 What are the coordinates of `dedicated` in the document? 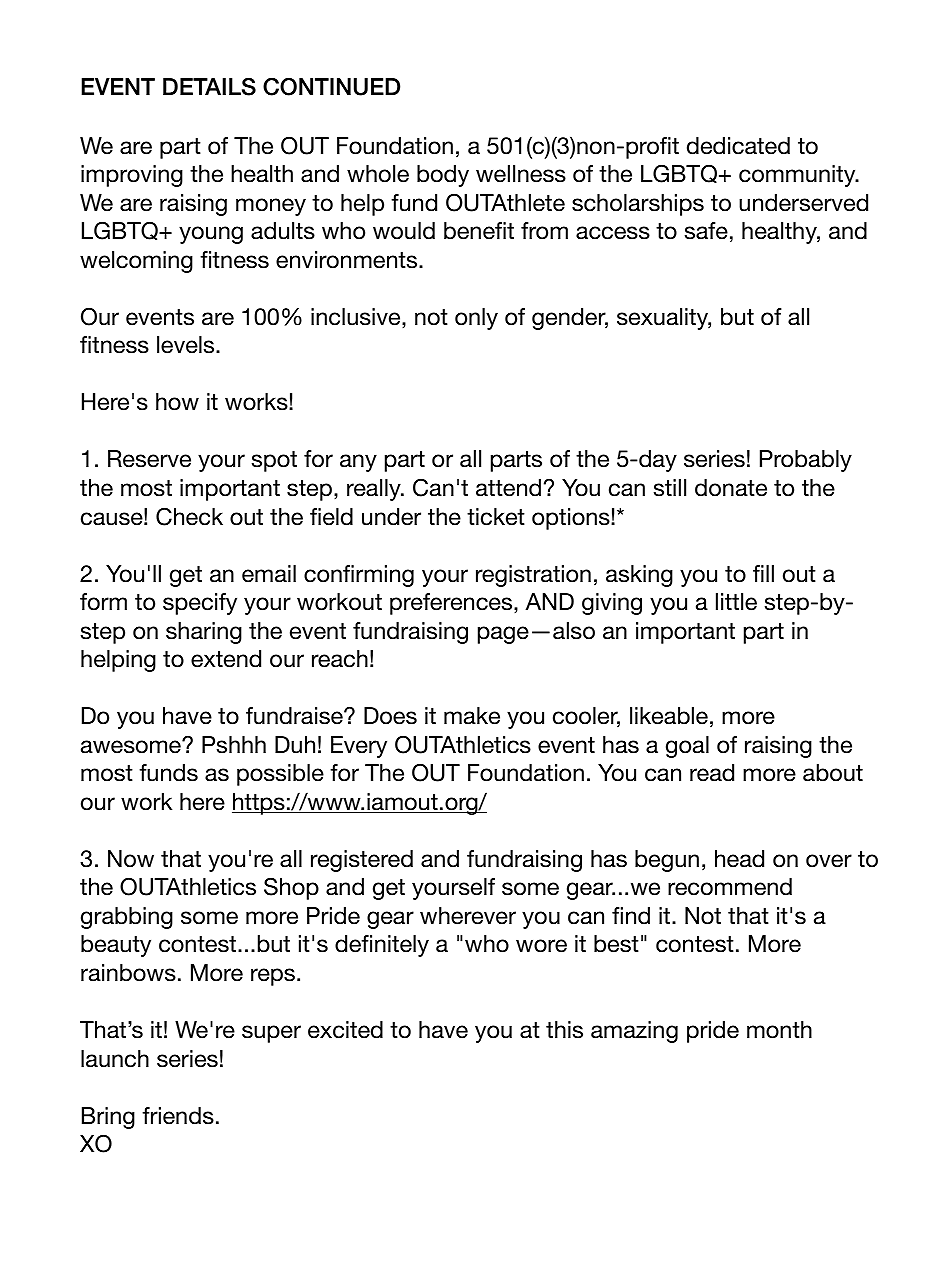 It's located at (738, 146).
